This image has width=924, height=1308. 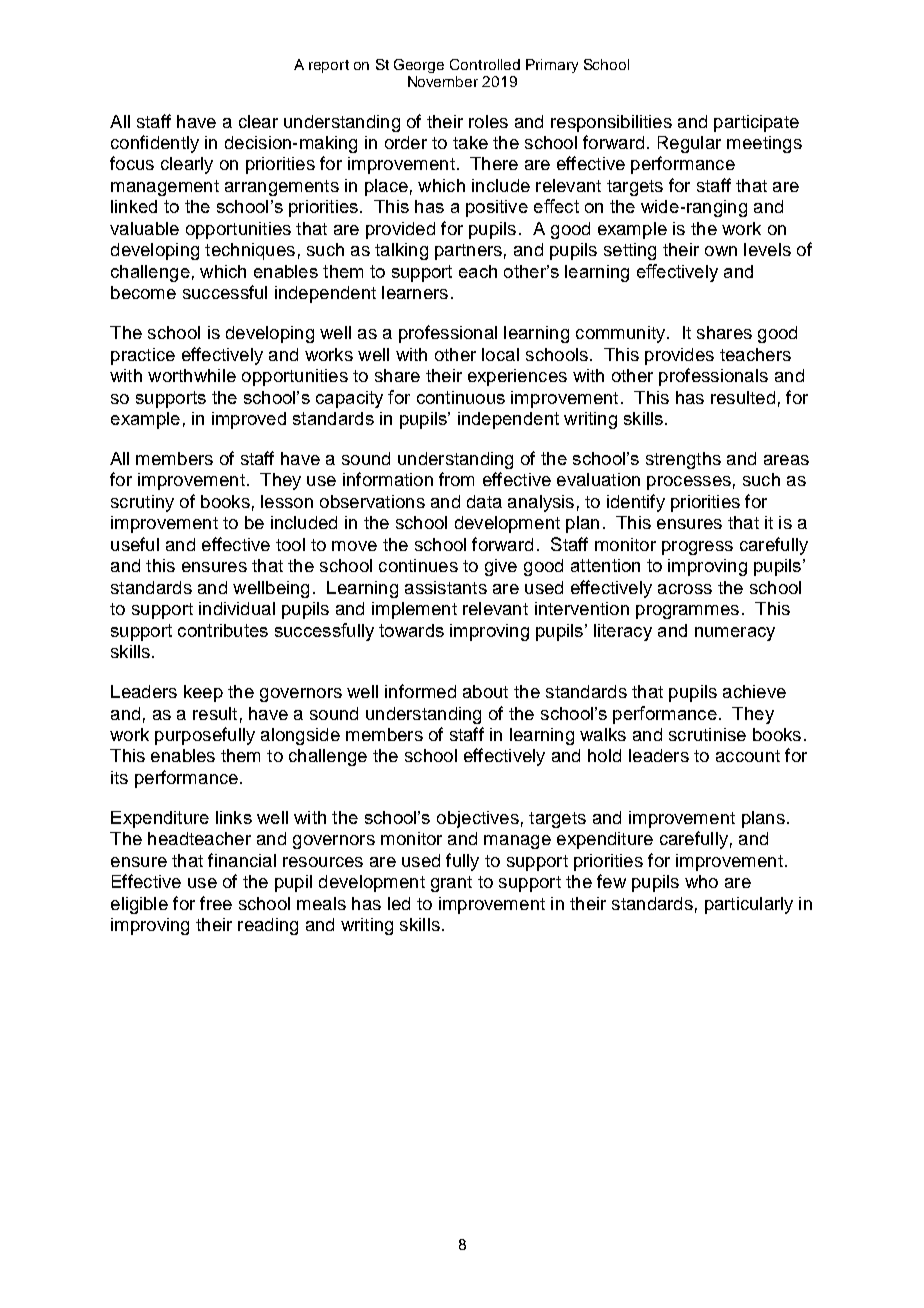 I want to click on free, so click(x=216, y=903).
